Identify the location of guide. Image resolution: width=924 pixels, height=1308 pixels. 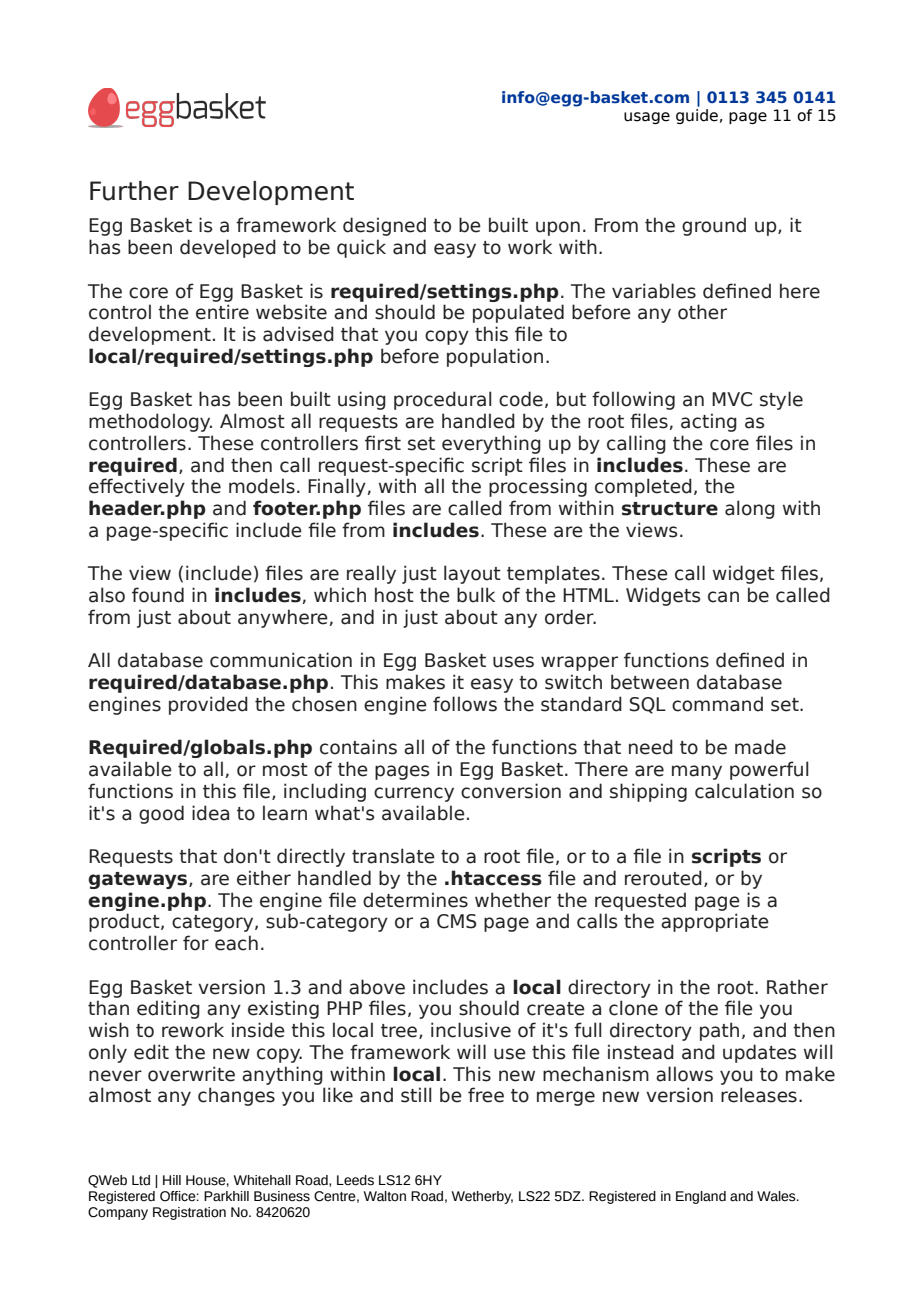
(697, 115).
